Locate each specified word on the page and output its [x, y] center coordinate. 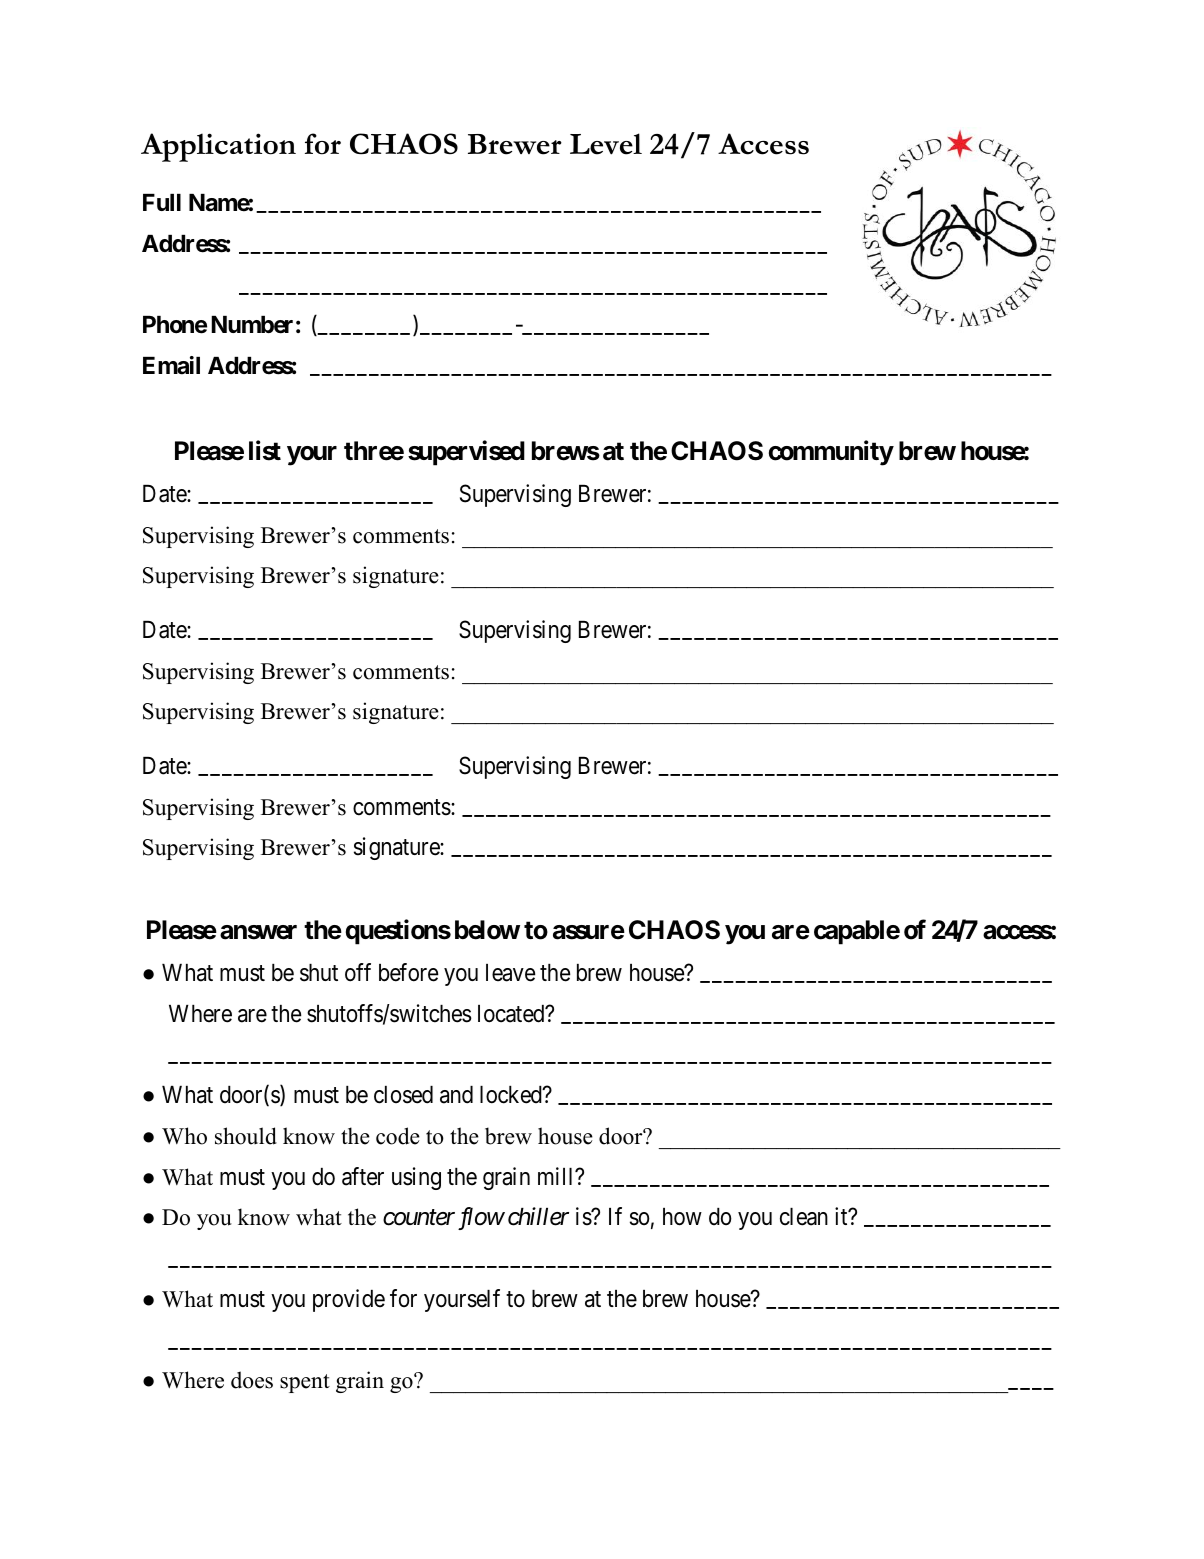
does [252, 1380]
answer [258, 932]
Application [218, 147]
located [512, 1014]
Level [606, 144]
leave [511, 973]
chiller [538, 1216]
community [831, 453]
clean [804, 1217]
